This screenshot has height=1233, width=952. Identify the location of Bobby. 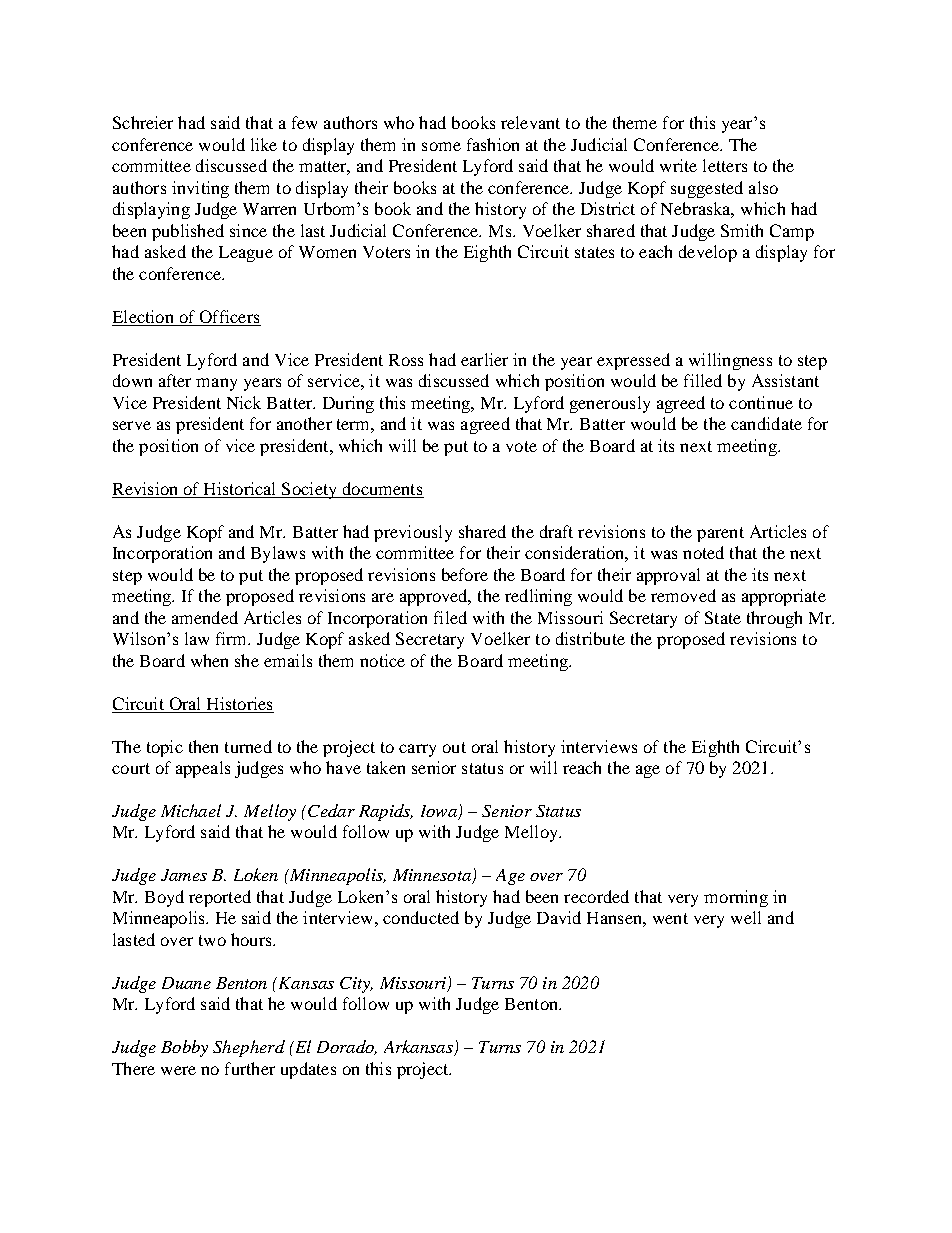
(184, 1048).
